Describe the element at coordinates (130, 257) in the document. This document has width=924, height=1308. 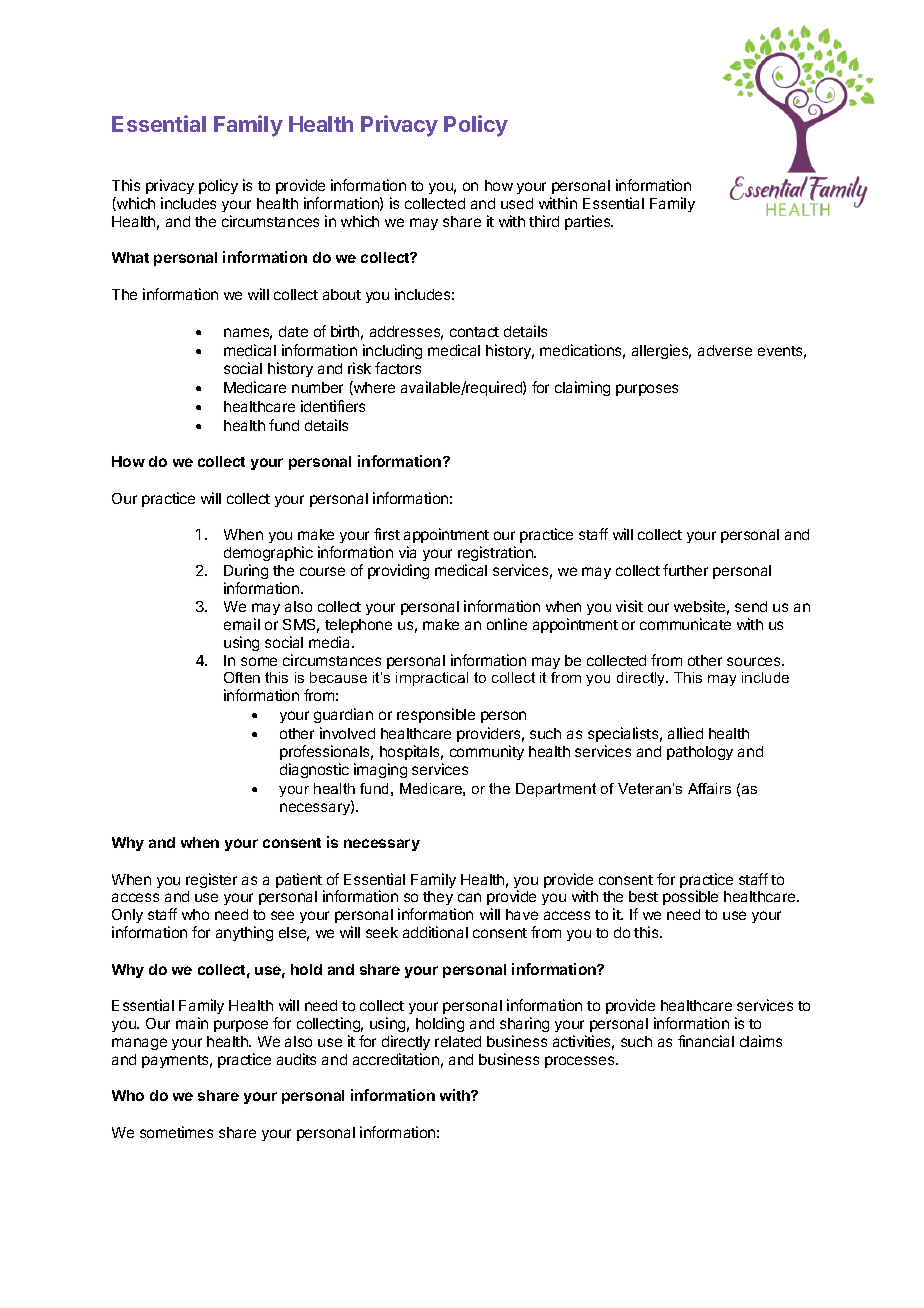
I see `What` at that location.
